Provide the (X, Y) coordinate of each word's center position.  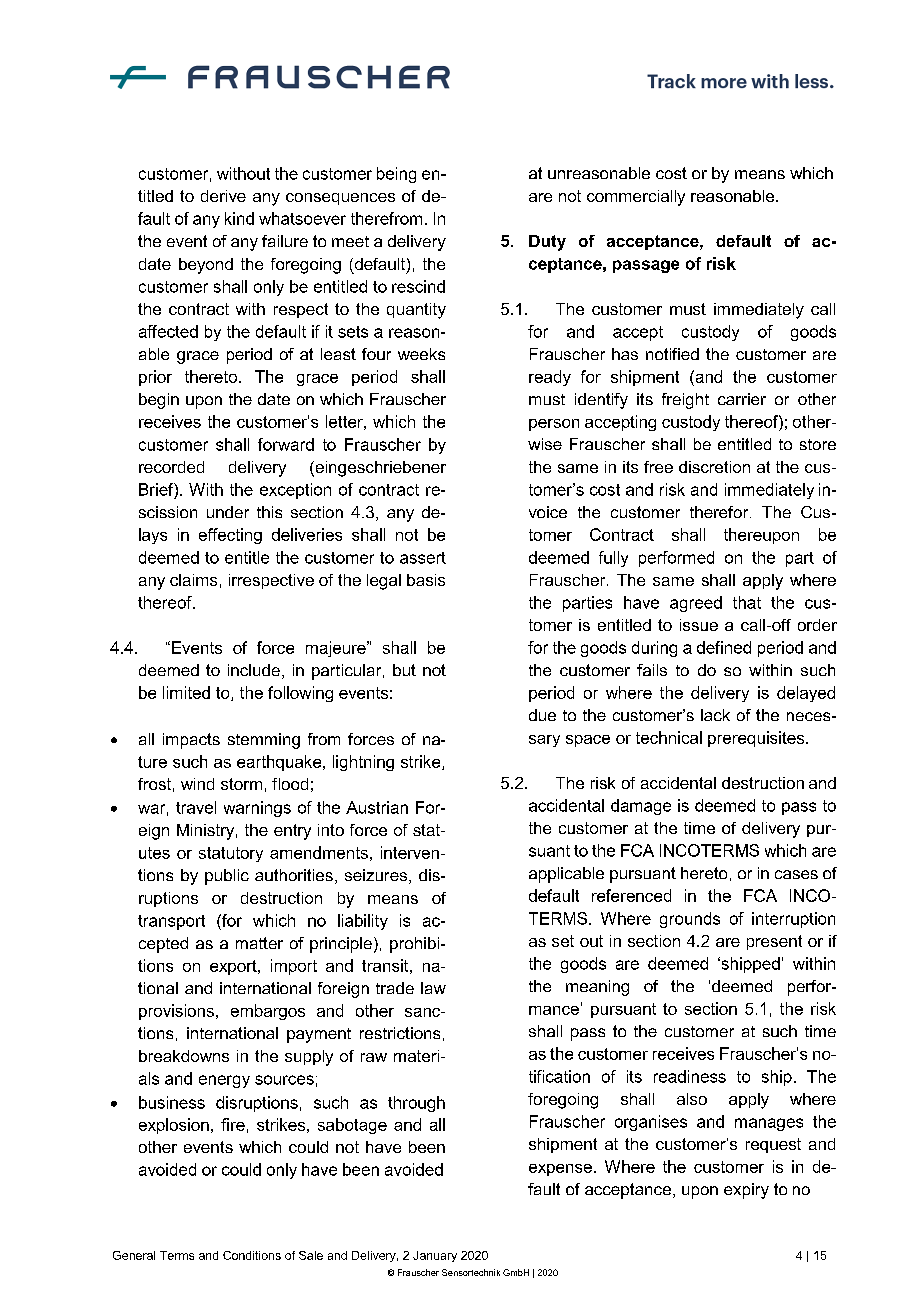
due (542, 715)
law (433, 988)
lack (715, 715)
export (234, 967)
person (554, 425)
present (774, 942)
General (134, 1255)
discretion (714, 467)
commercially (636, 198)
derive (223, 196)
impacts (191, 741)
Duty (547, 243)
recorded (171, 467)
